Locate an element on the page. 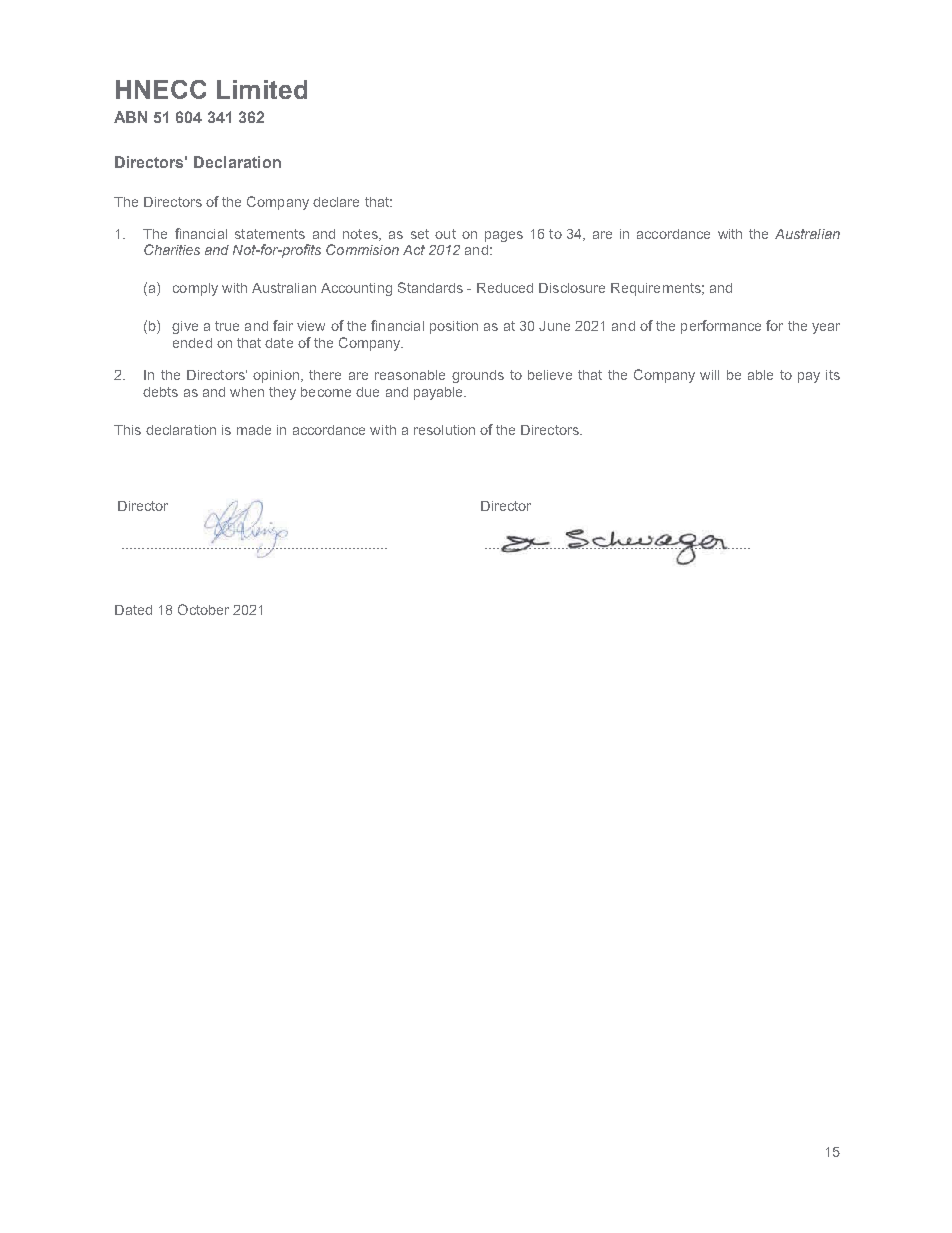 The height and width of the image is (1233, 952). performance is located at coordinates (721, 327).
